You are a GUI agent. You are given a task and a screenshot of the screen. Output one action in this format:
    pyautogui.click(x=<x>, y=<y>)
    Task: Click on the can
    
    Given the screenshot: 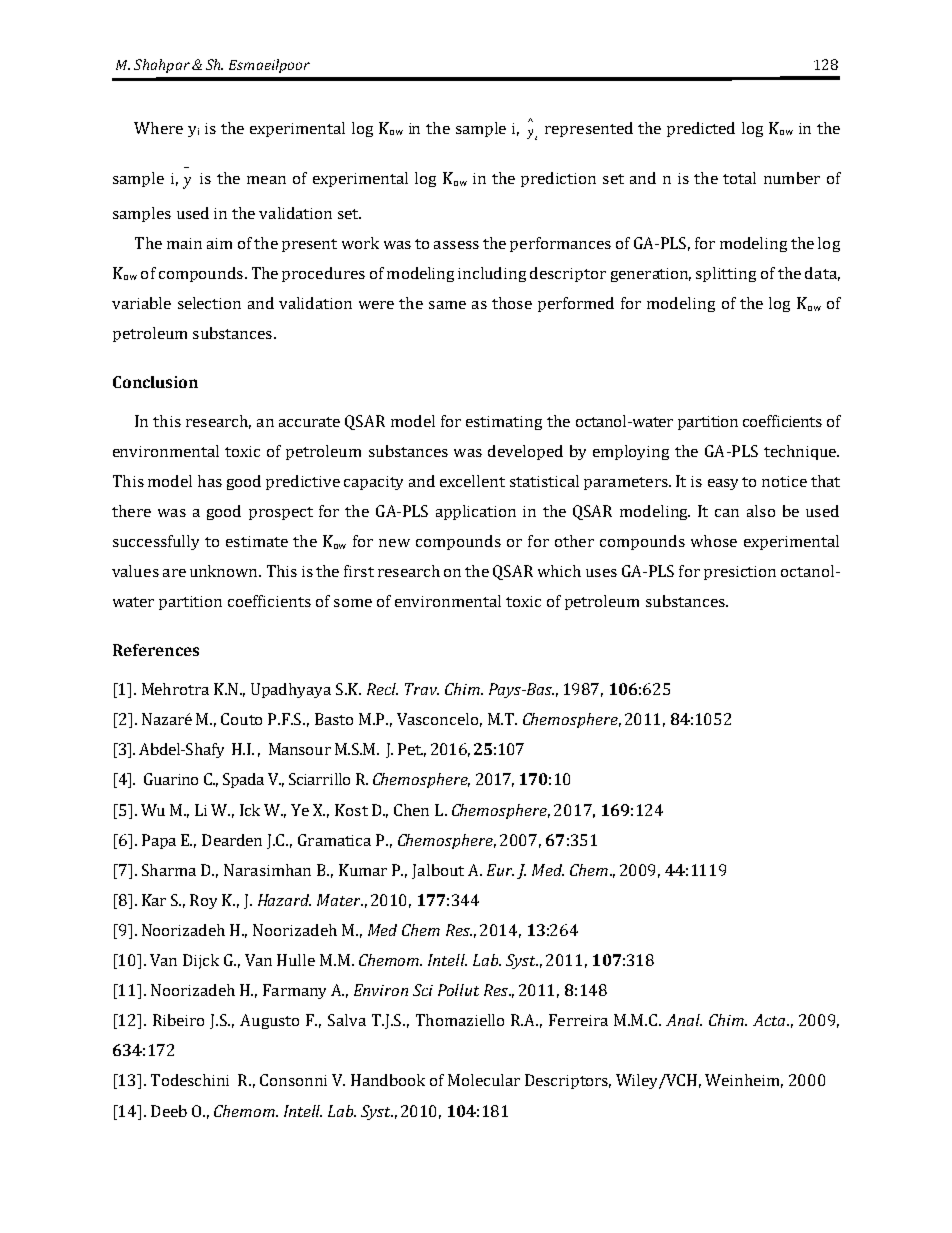 What is the action you would take?
    pyautogui.click(x=727, y=513)
